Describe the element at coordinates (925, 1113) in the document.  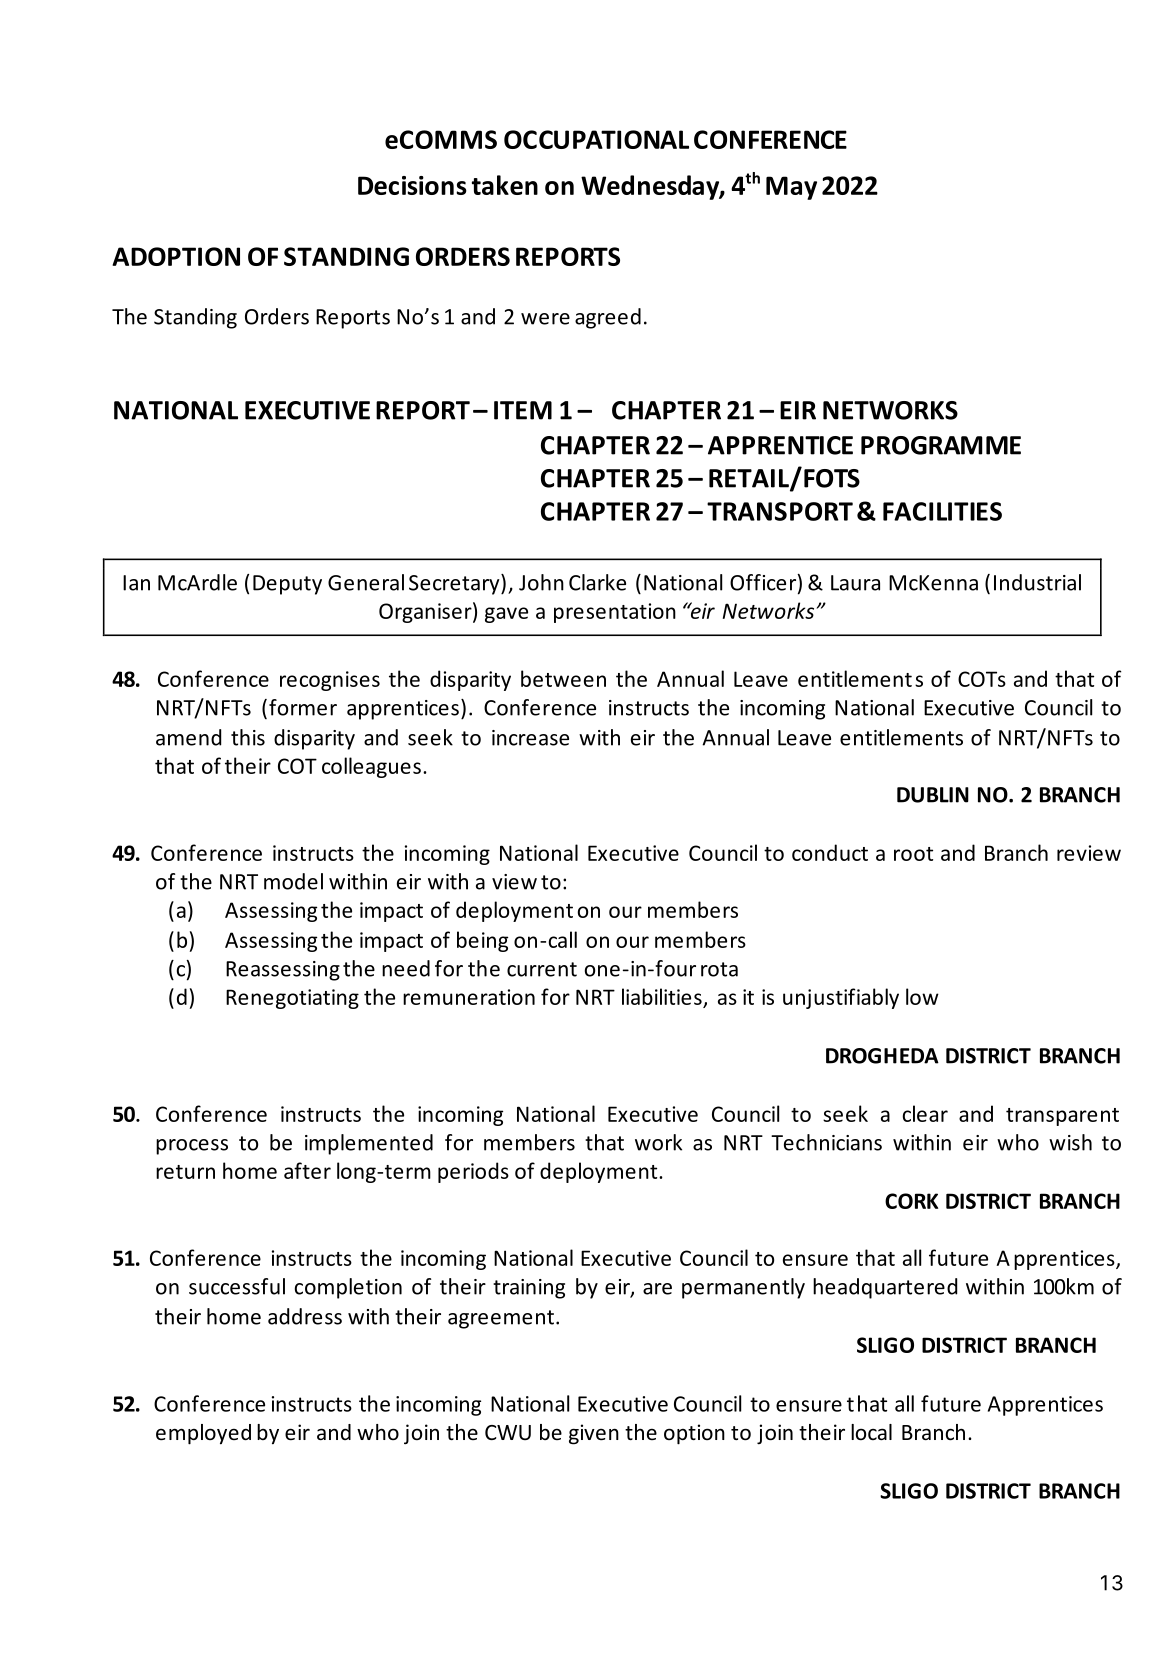
I see `clear` at that location.
